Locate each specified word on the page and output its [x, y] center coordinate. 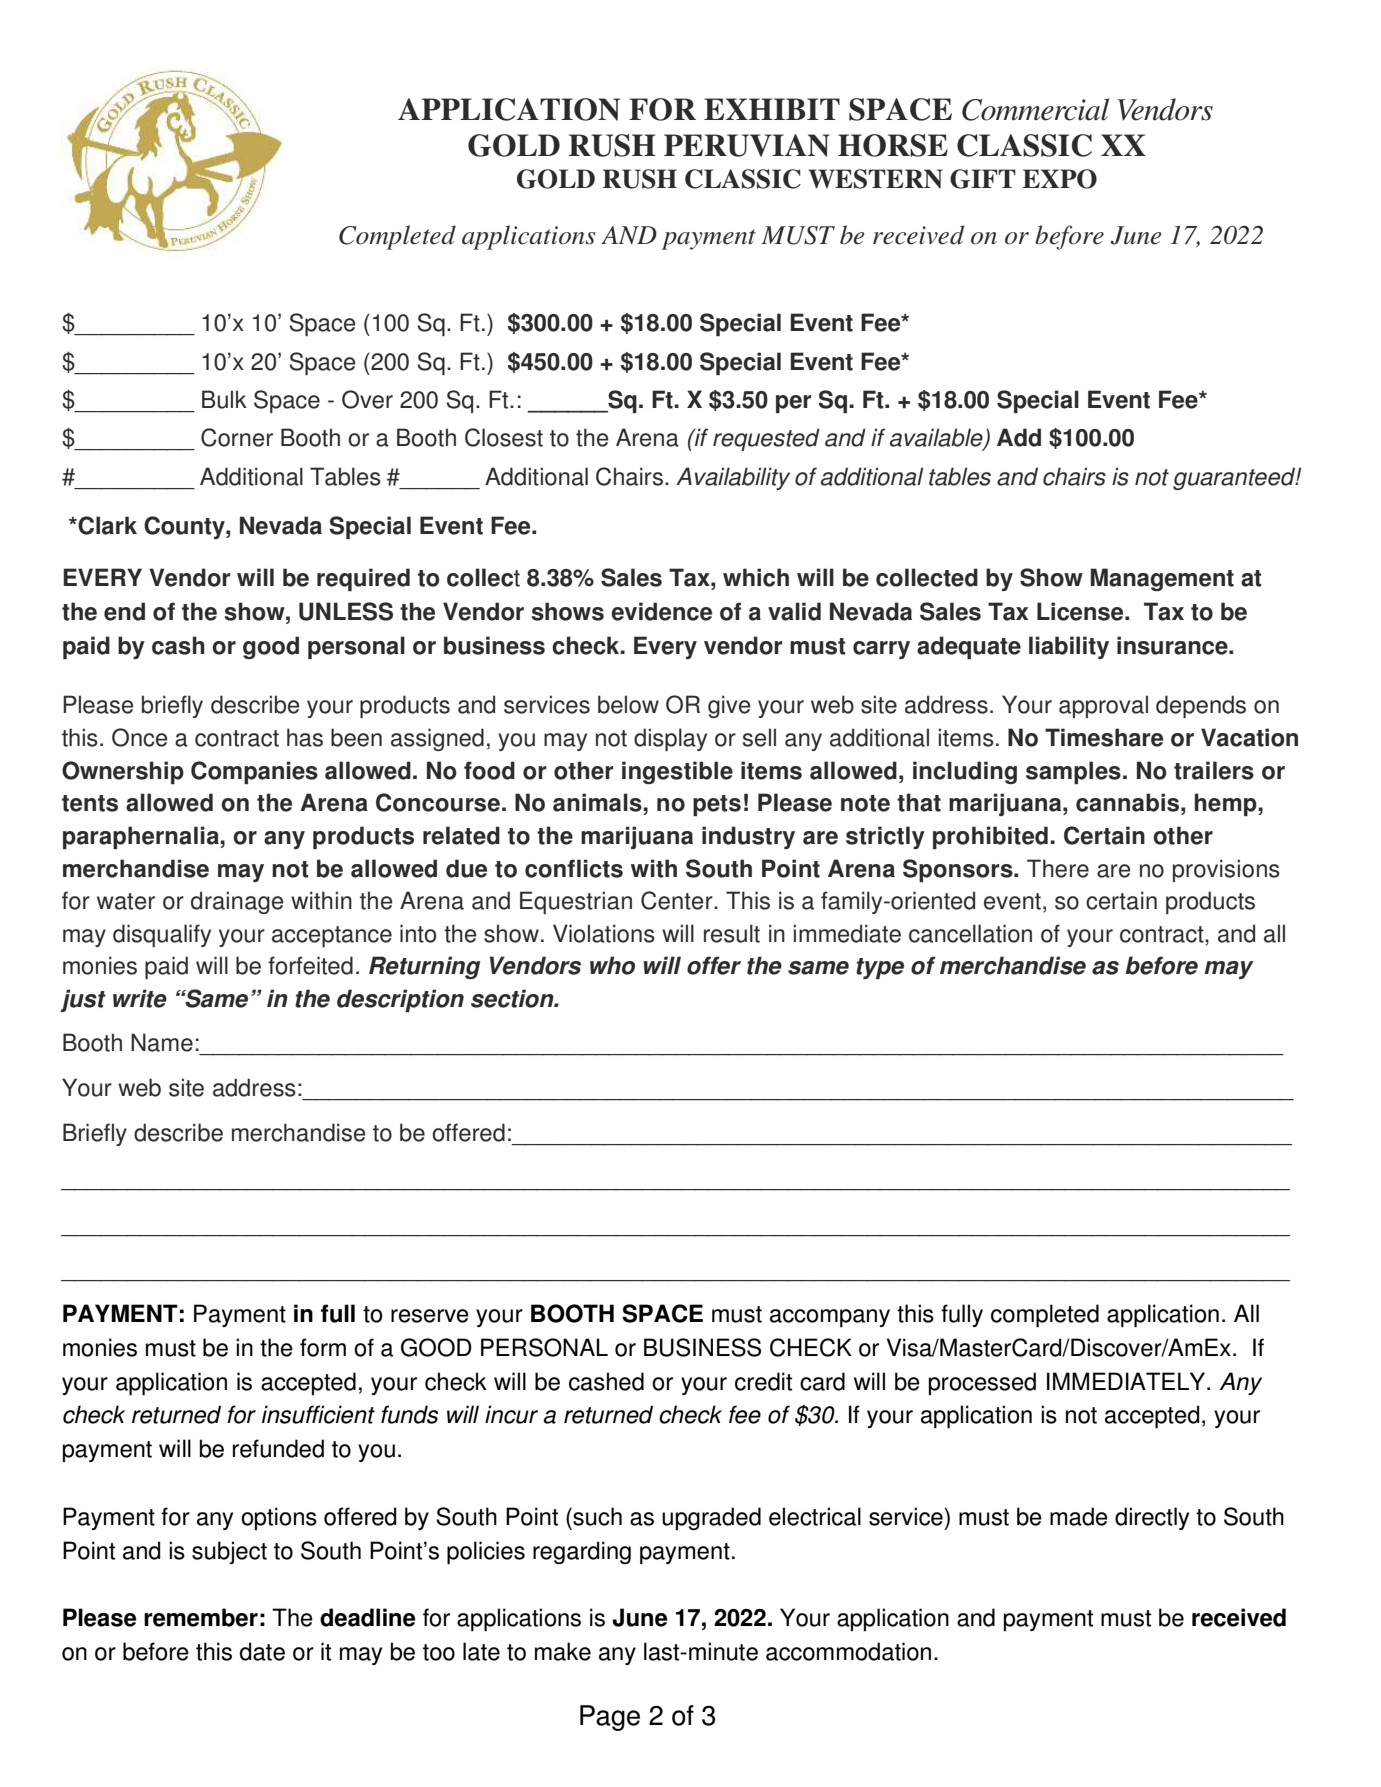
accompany [830, 1318]
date [262, 1651]
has [305, 737]
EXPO [1060, 179]
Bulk [224, 399]
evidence [661, 611]
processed [982, 1383]
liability [1069, 647]
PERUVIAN [747, 145]
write [140, 998]
